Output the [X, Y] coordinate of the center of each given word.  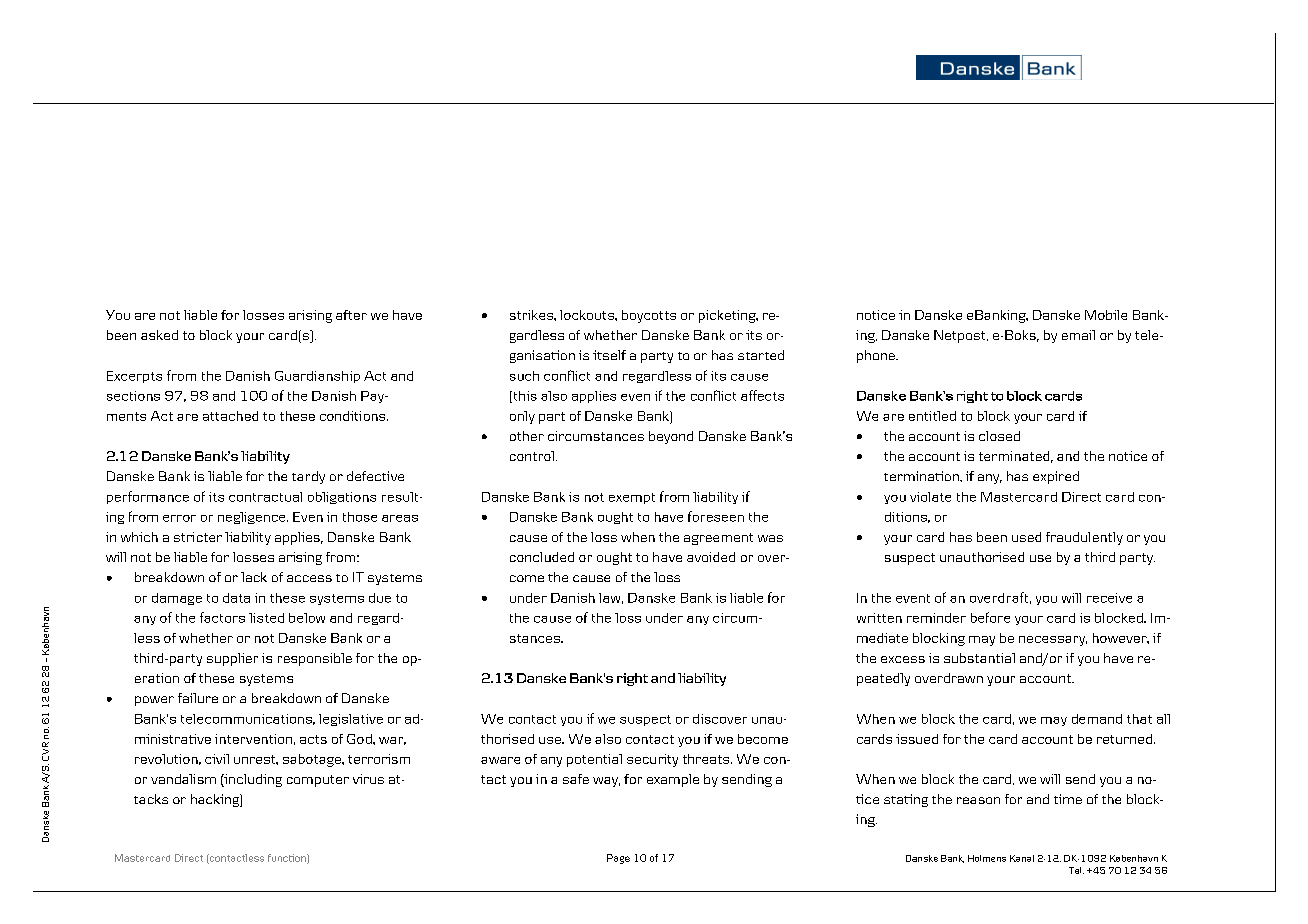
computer [318, 781]
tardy [308, 477]
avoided [711, 557]
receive [1109, 598]
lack [254, 577]
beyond [671, 437]
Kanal [1022, 858]
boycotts [649, 316]
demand [1097, 719]
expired [1056, 477]
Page [618, 859]
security [652, 760]
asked [159, 335]
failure [198, 698]
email [1078, 335]
